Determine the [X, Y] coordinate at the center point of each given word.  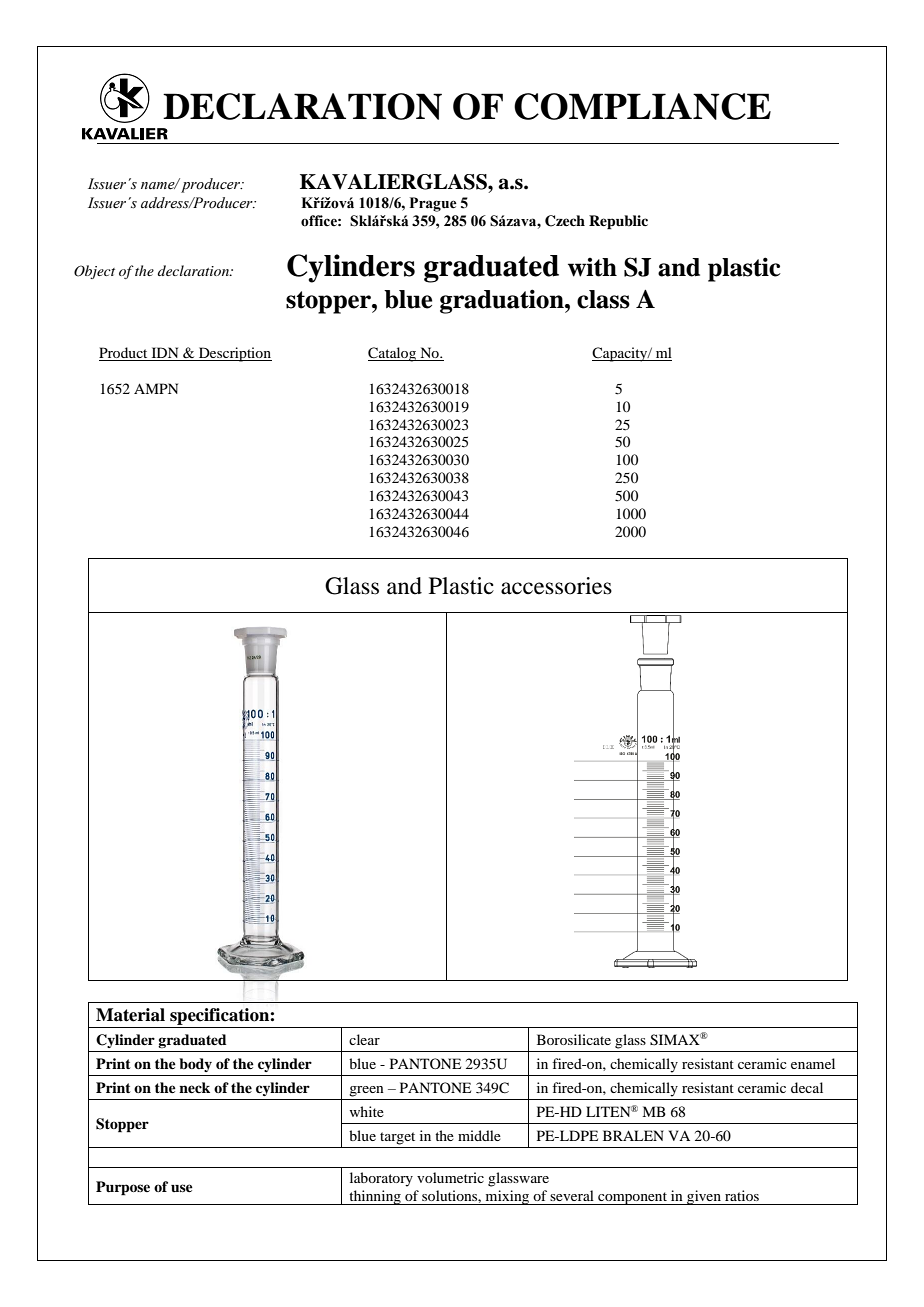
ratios [742, 1195]
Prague [433, 204]
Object [94, 272]
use [182, 1188]
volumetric [450, 1177]
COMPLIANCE [642, 106]
